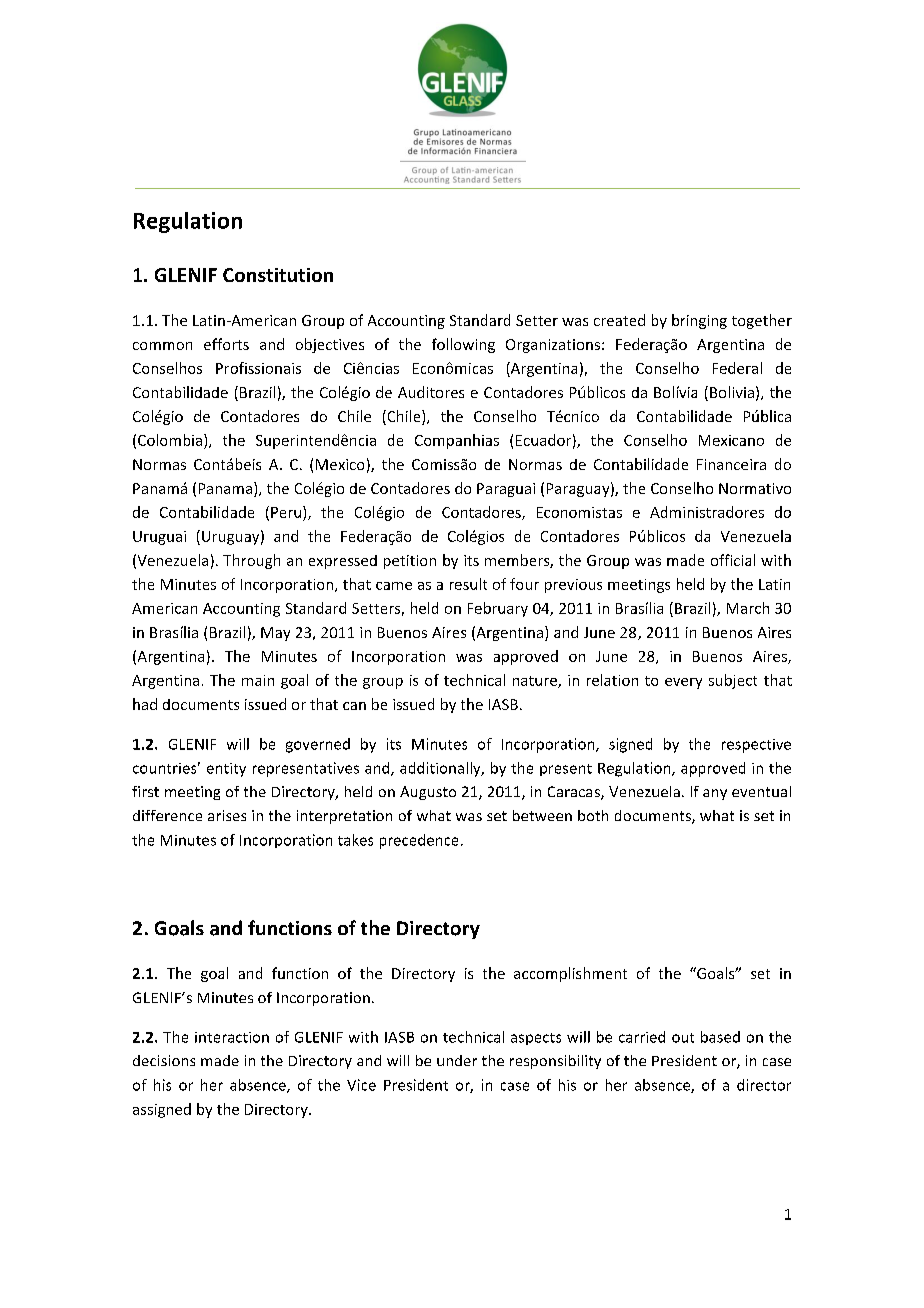 This page has height=1308, width=924. I want to click on following, so click(463, 345).
